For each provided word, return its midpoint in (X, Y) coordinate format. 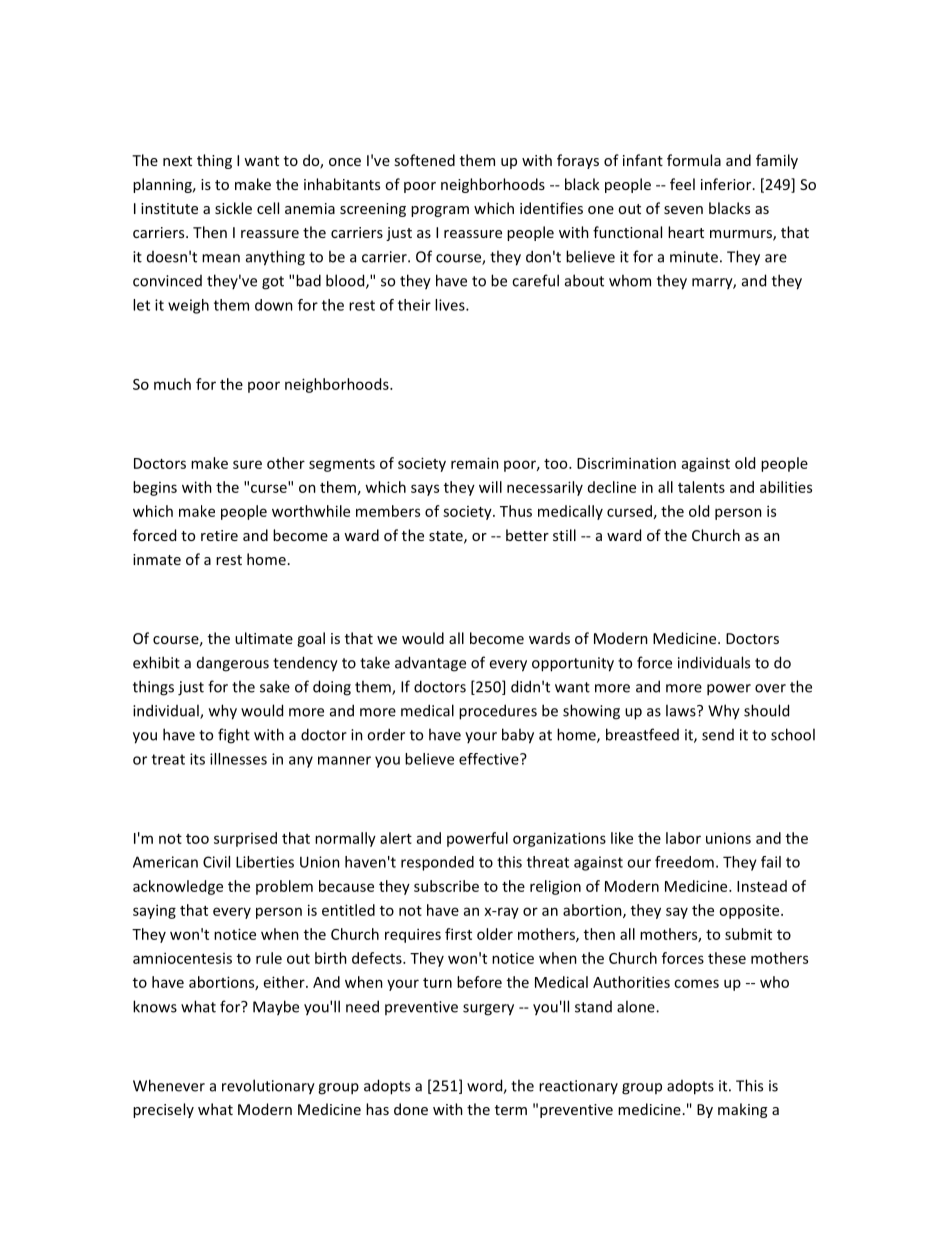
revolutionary (268, 1087)
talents (701, 487)
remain (475, 463)
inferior (727, 184)
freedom (684, 862)
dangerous (233, 664)
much (172, 384)
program (440, 211)
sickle (233, 208)
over (770, 688)
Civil (216, 862)
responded (437, 863)
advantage (430, 664)
